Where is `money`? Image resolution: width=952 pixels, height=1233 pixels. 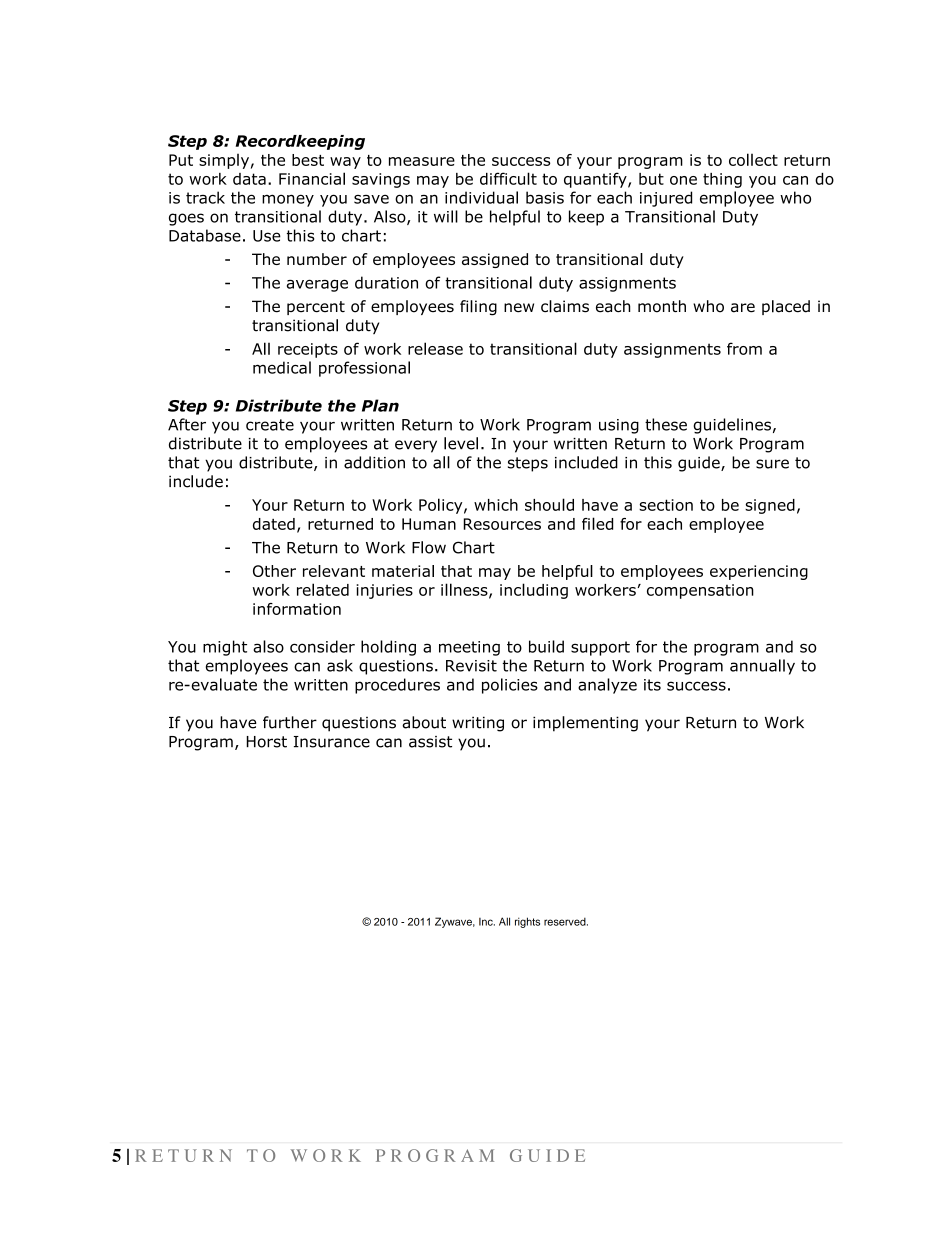 money is located at coordinates (288, 200).
